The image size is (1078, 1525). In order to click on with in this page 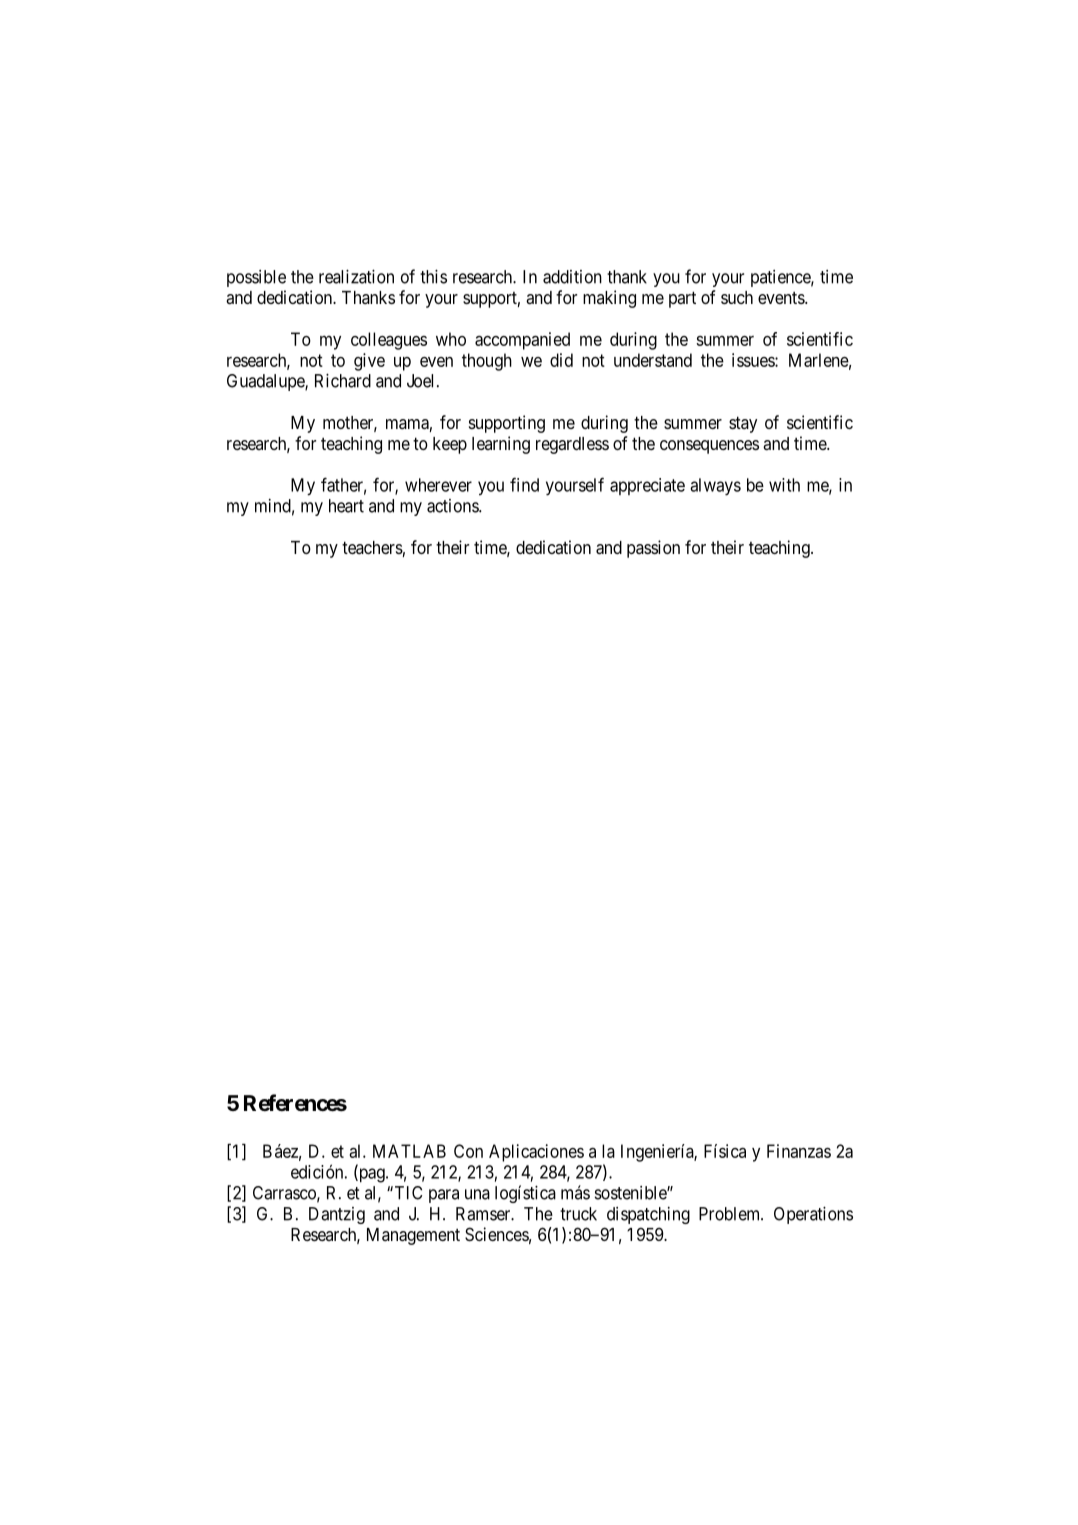, I will do `click(784, 485)`.
